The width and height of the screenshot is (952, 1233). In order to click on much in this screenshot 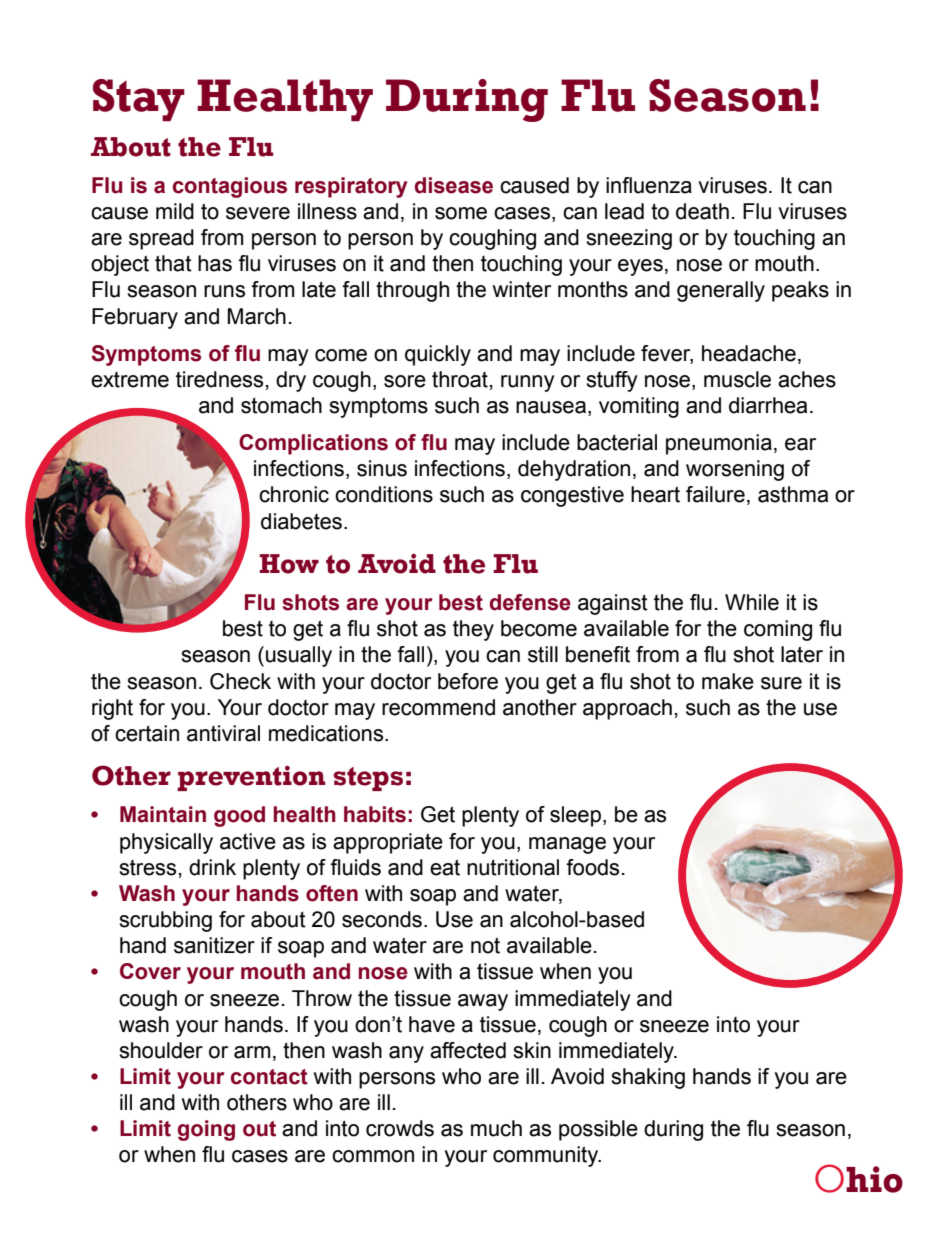, I will do `click(496, 1128)`.
